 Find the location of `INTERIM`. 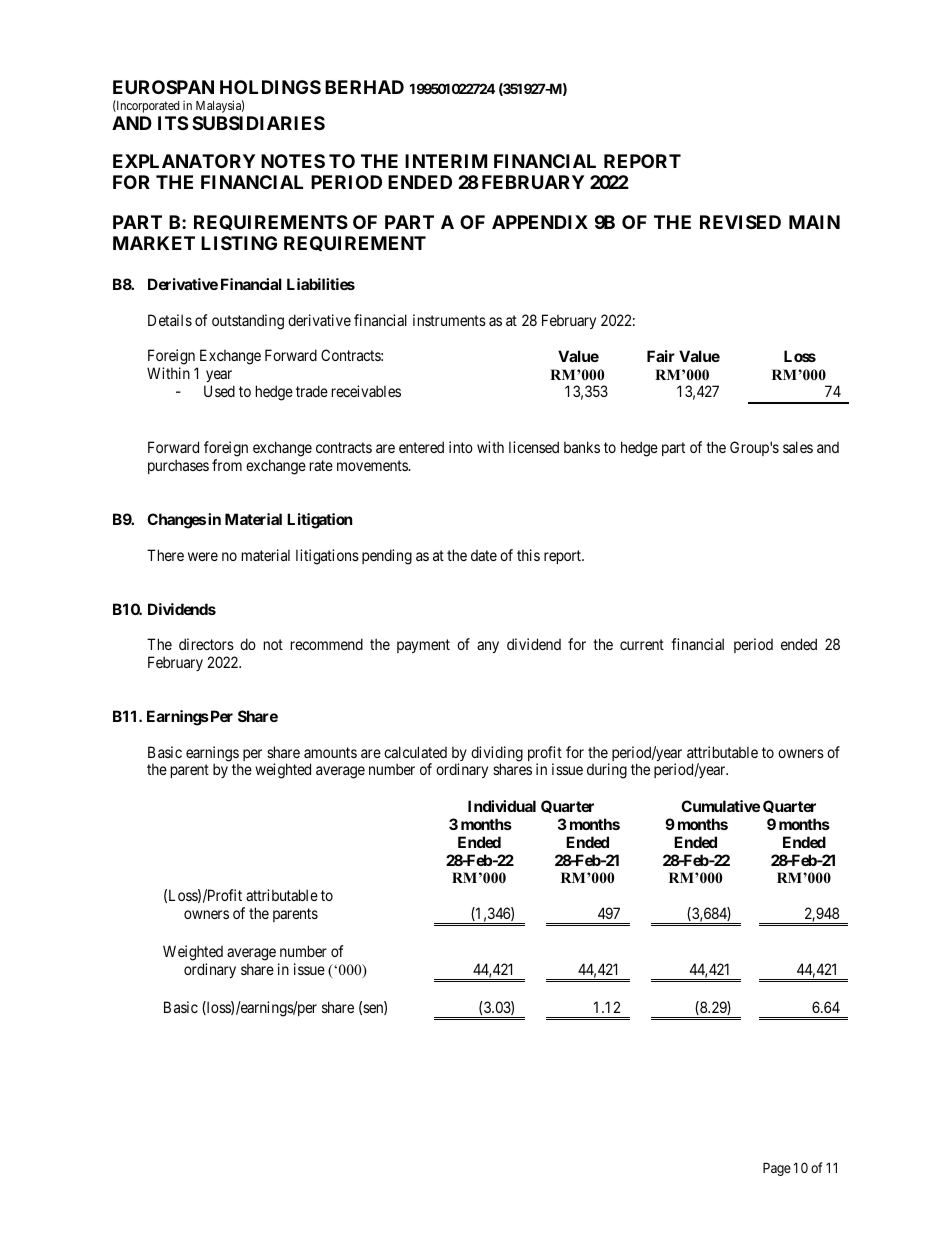

INTERIM is located at coordinates (446, 161).
